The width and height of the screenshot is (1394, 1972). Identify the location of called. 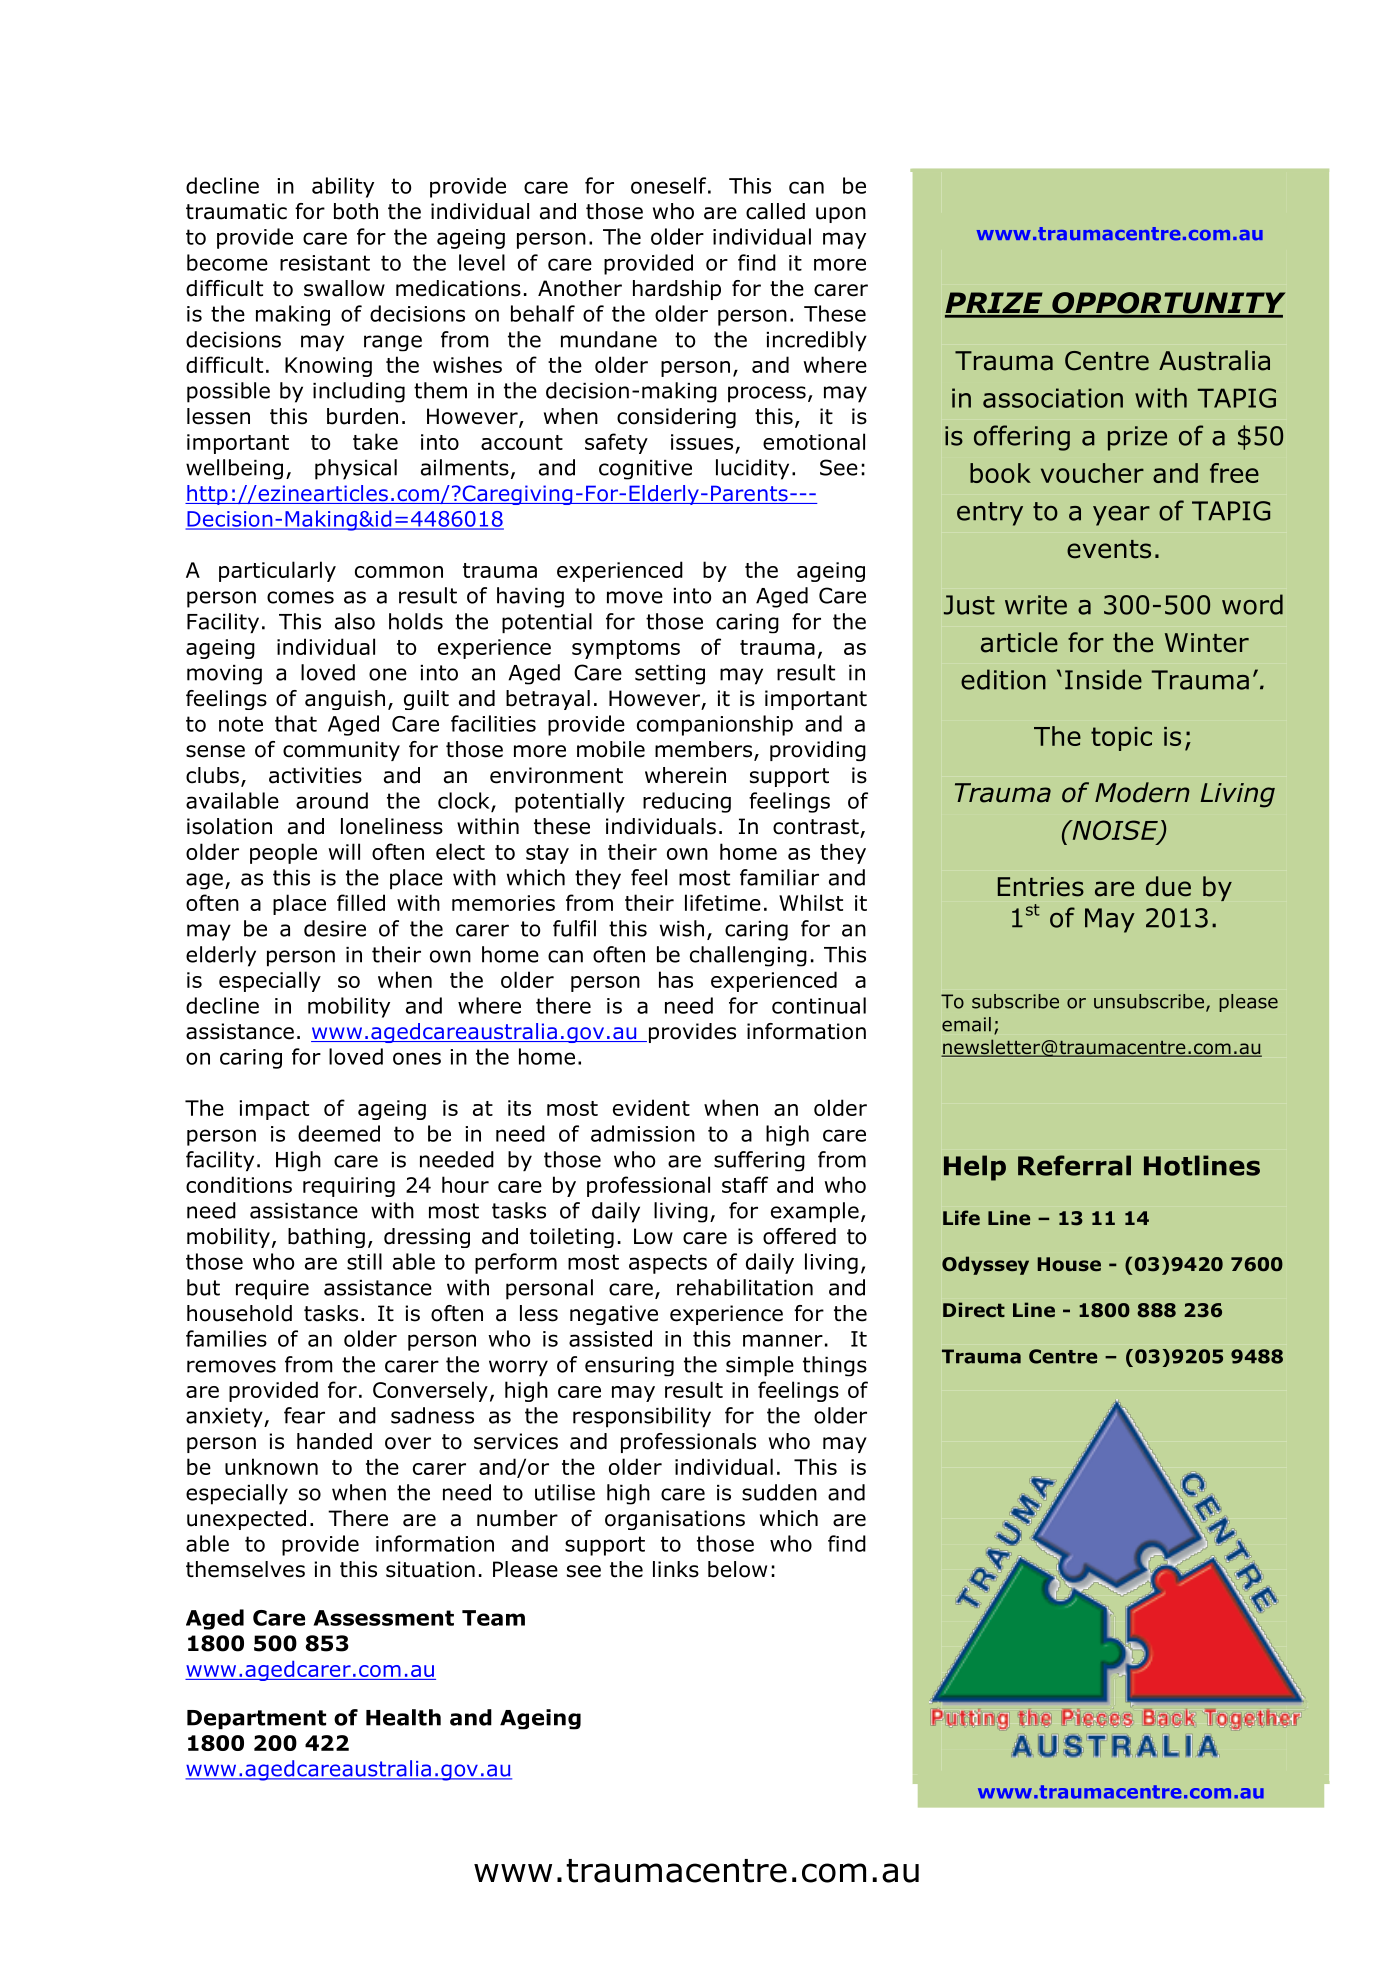
(775, 211).
